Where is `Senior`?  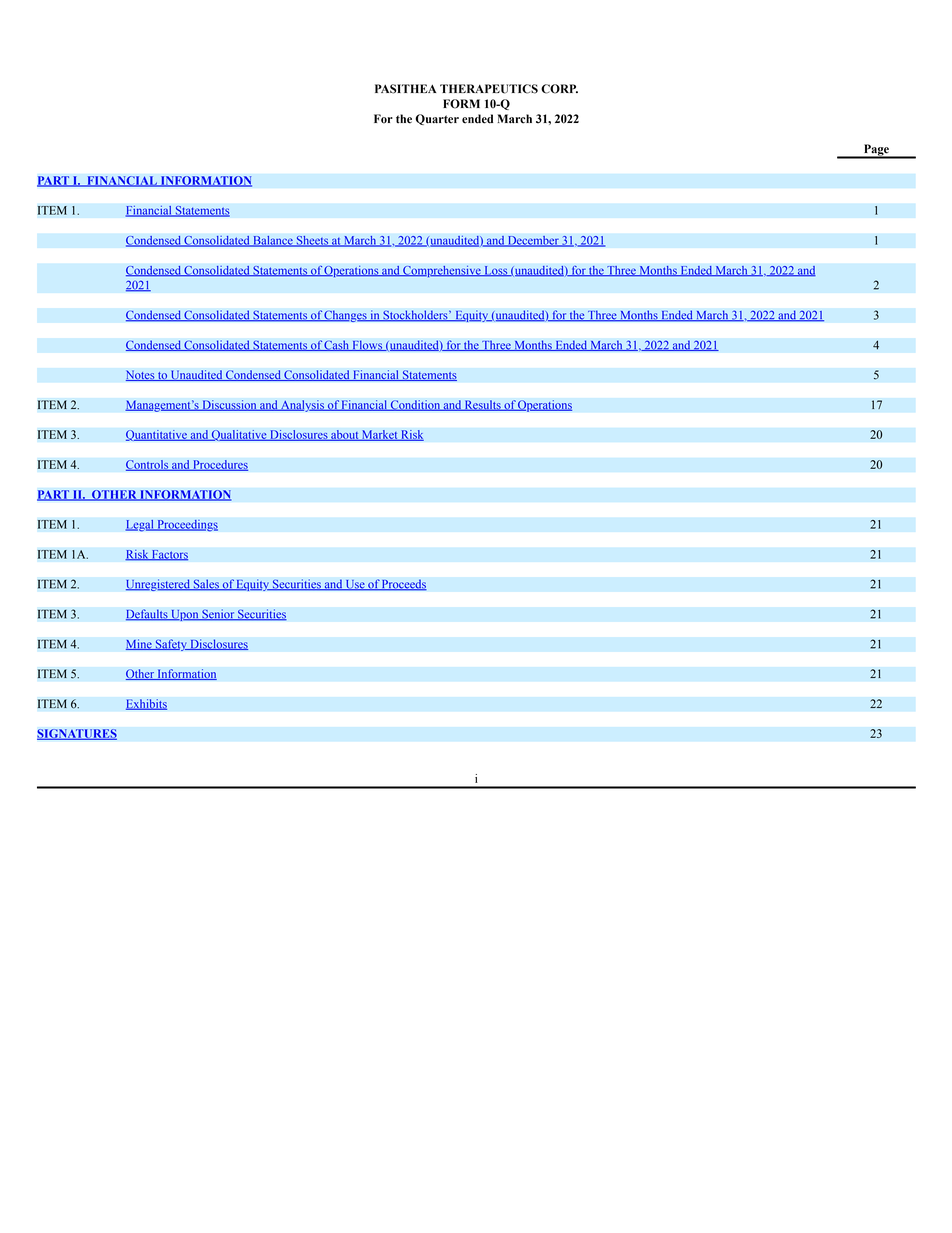 Senior is located at coordinates (218, 615).
